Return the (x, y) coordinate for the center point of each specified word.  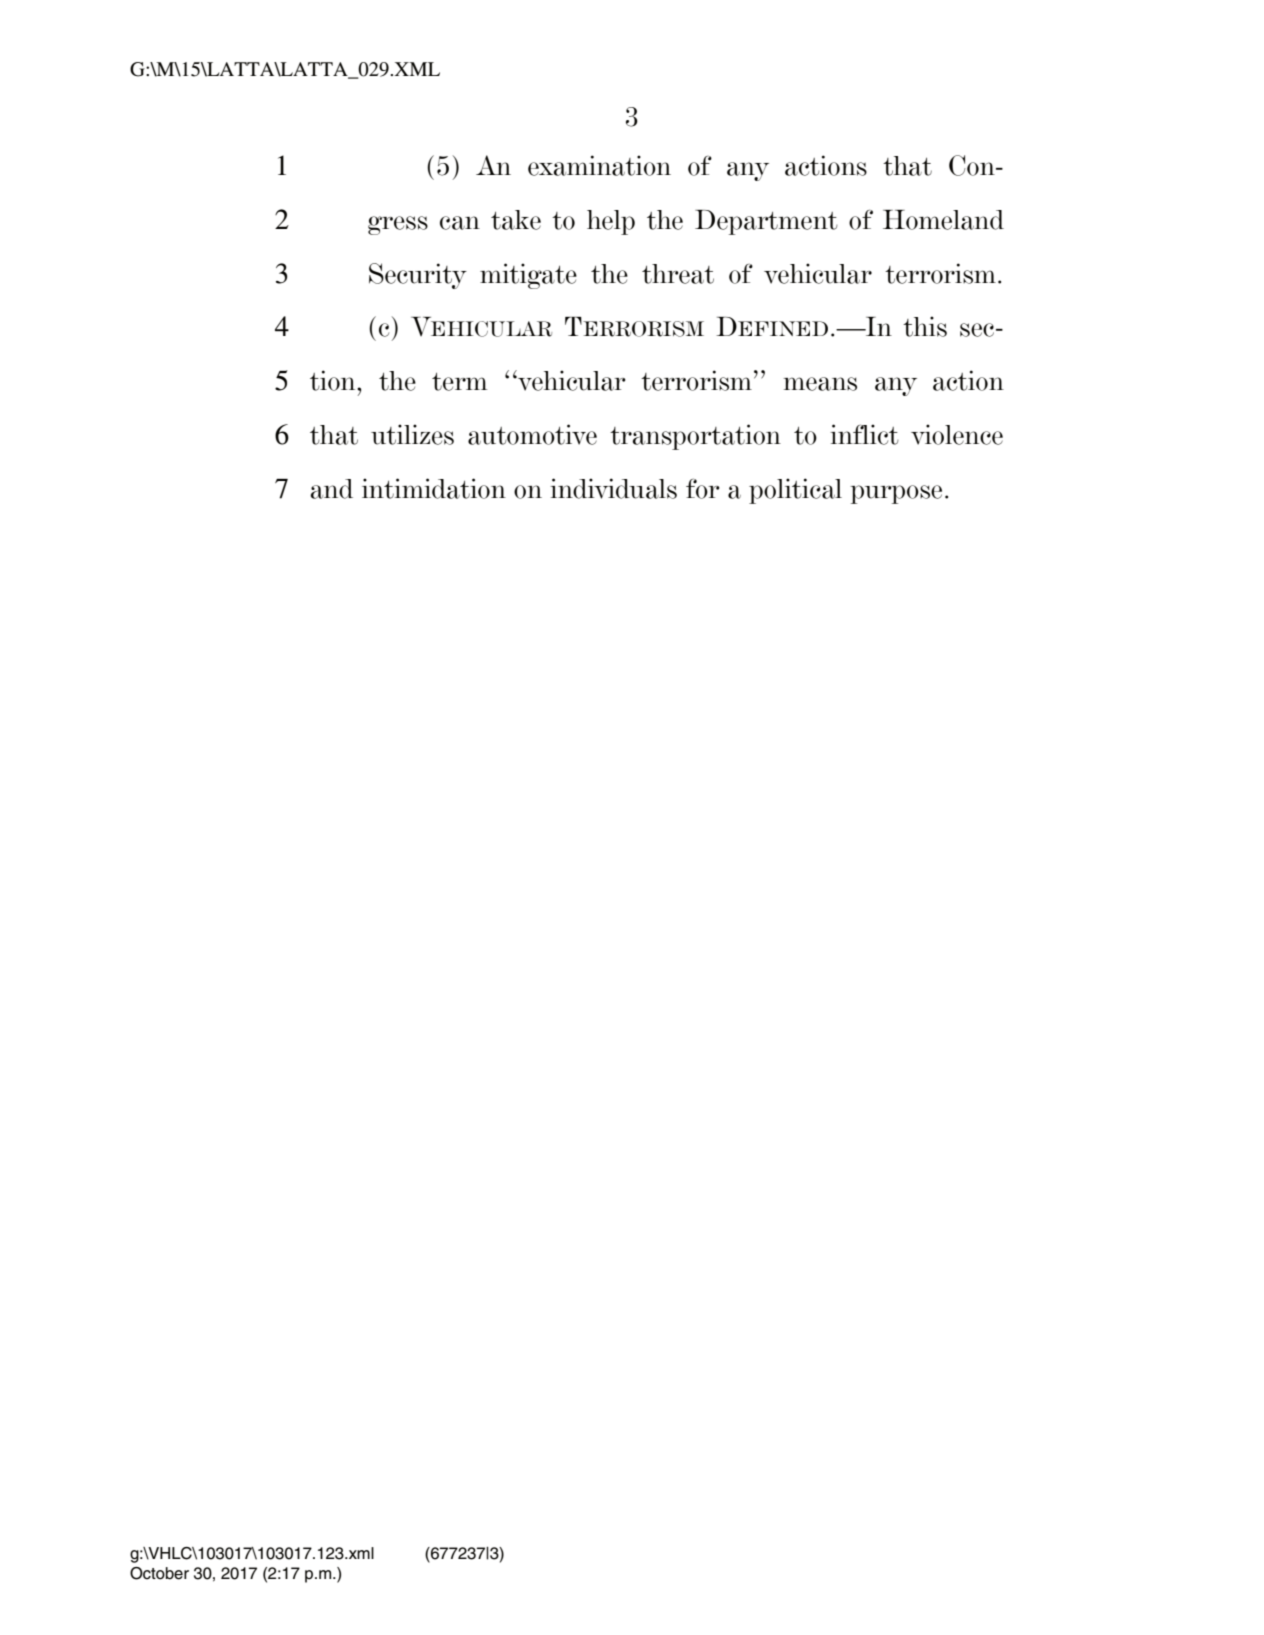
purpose (896, 494)
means (820, 384)
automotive (532, 434)
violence (957, 434)
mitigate (528, 276)
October (159, 1573)
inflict (864, 434)
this (925, 326)
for (703, 489)
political (795, 491)
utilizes (412, 434)
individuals (613, 488)
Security (418, 276)
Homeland (943, 220)
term (459, 382)
